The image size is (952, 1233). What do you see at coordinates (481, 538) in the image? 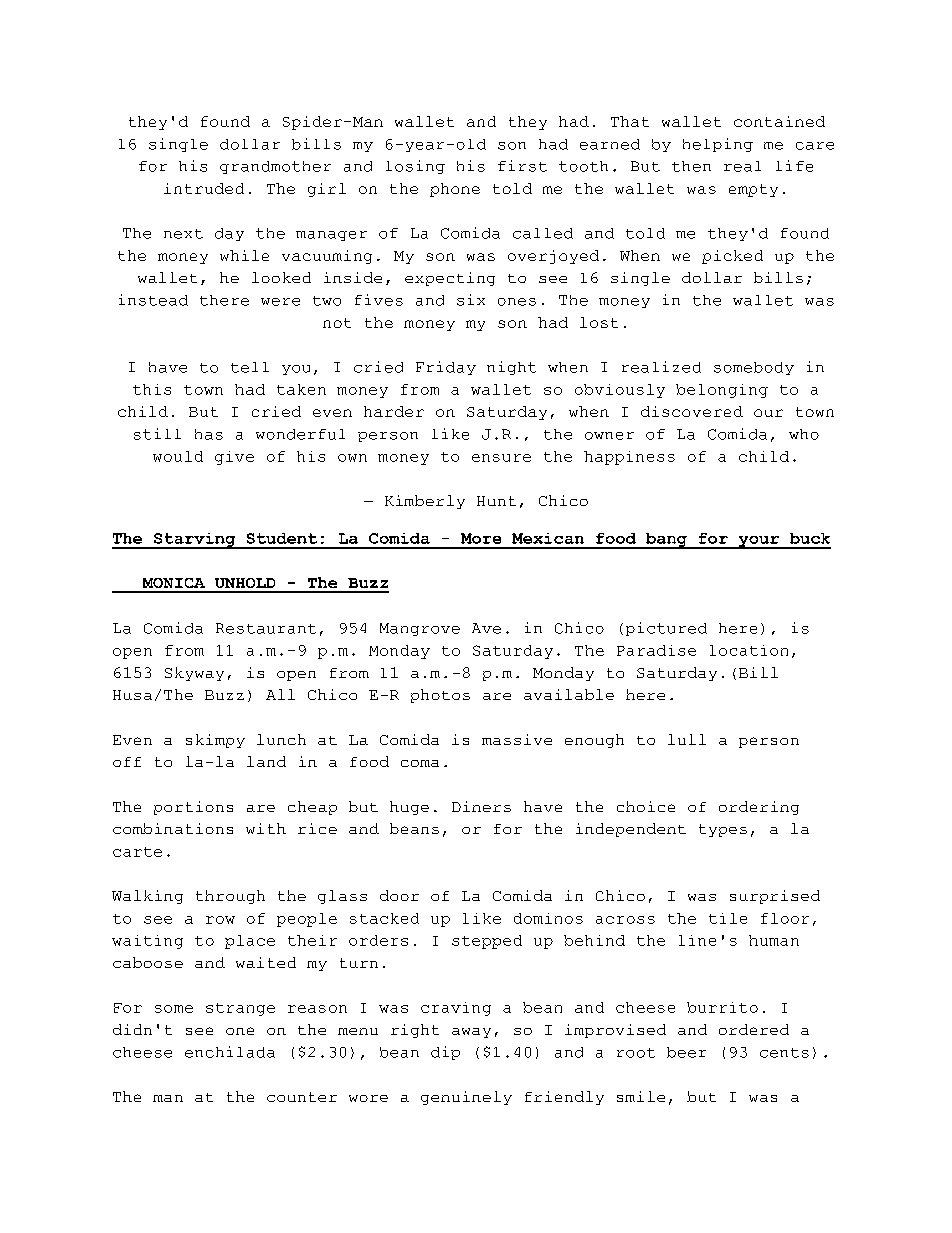
I see `More` at bounding box center [481, 538].
